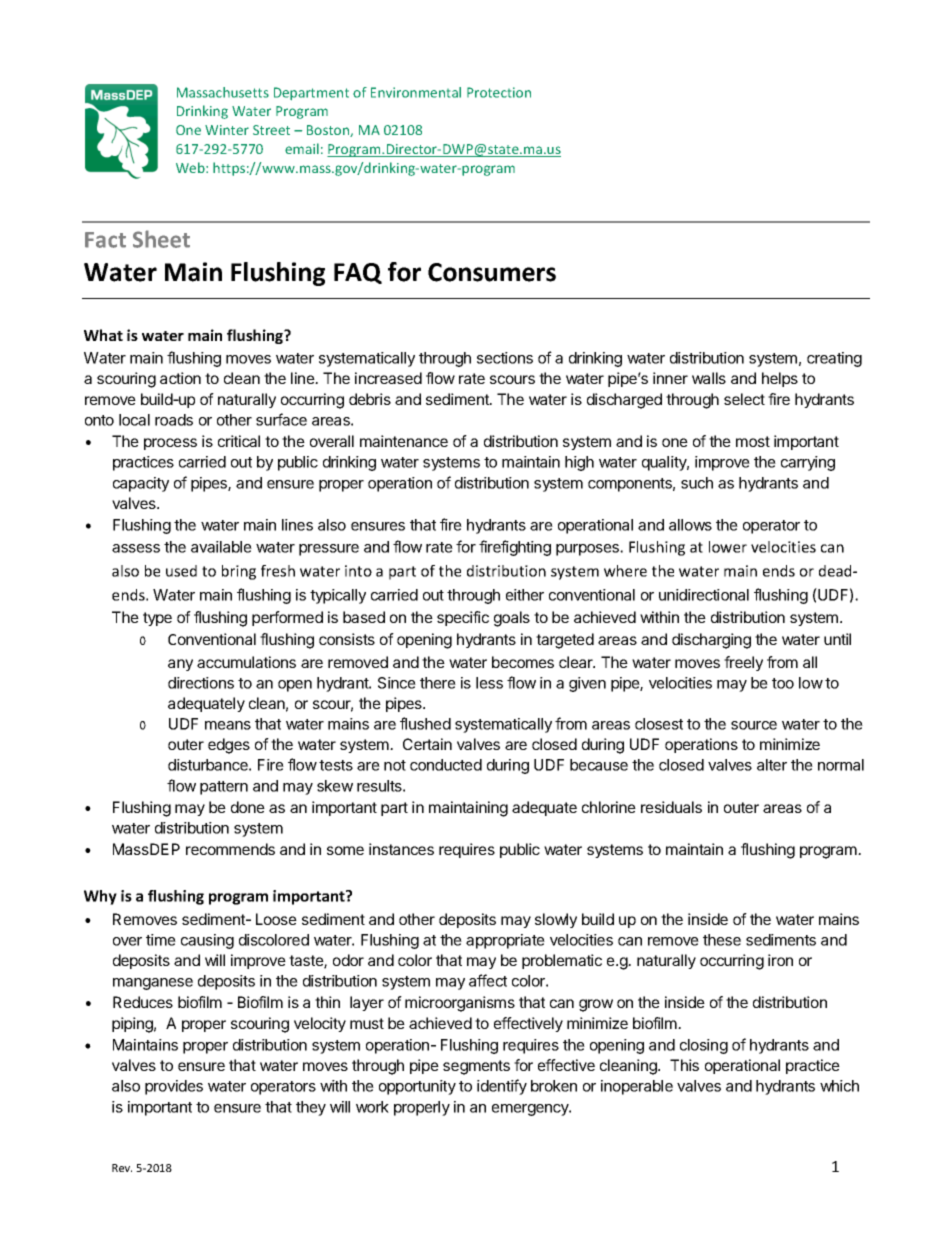 The width and height of the image is (952, 1233). I want to click on pattern, so click(224, 788).
